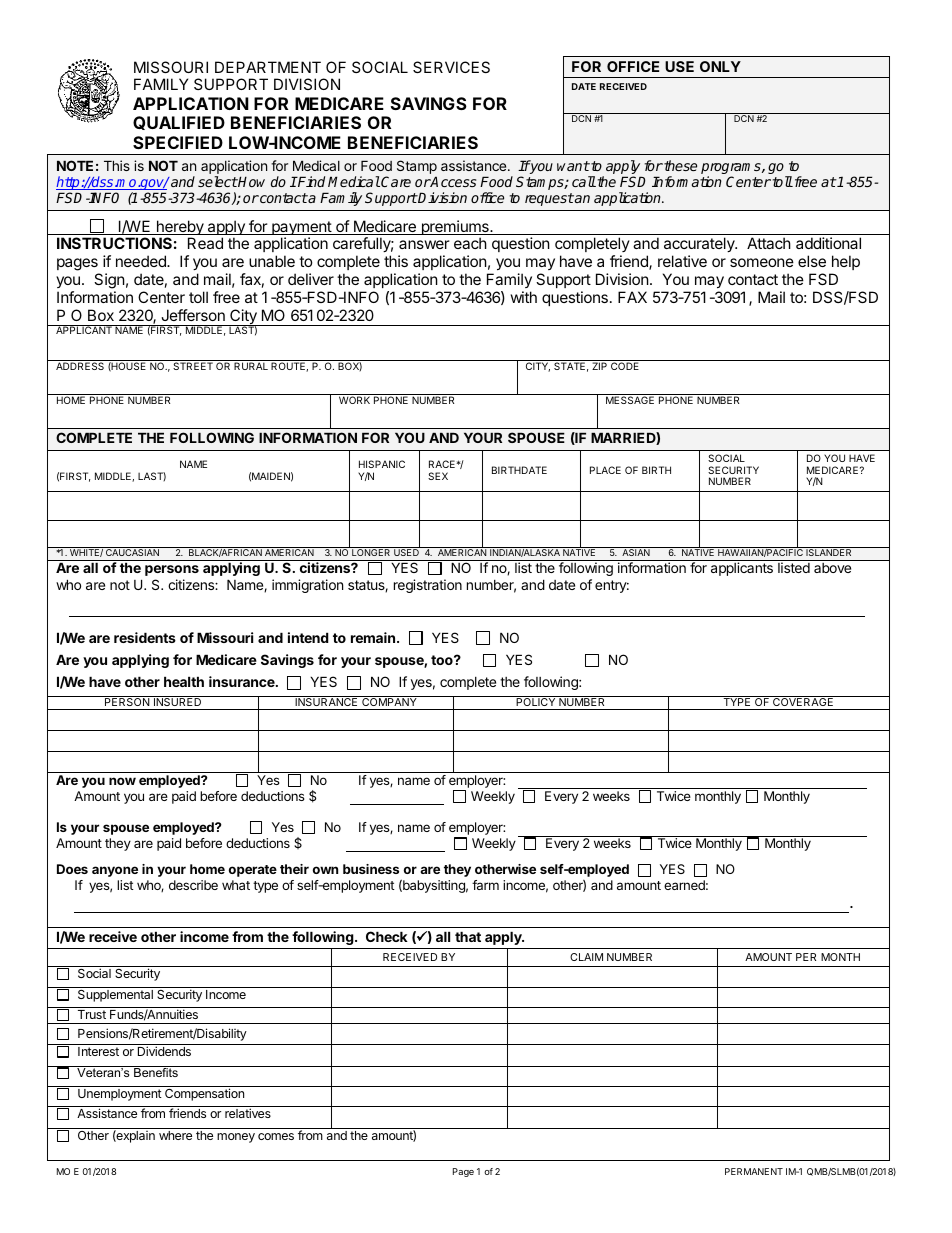  I want to click on registration, so click(428, 586).
